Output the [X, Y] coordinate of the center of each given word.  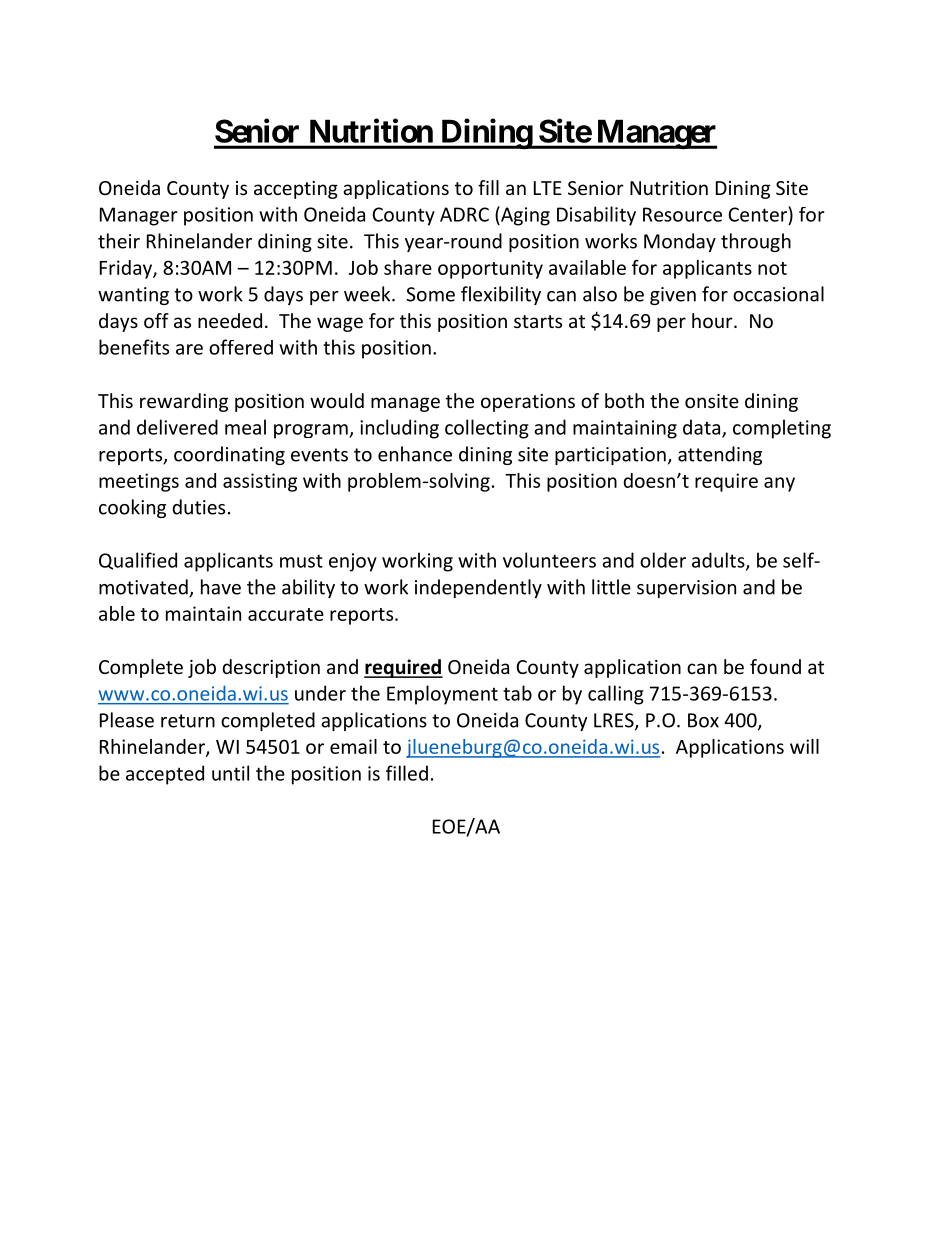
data [703, 428]
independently [478, 588]
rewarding [184, 402]
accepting [296, 190]
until [230, 773]
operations [528, 403]
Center [758, 214]
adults [719, 561]
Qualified [138, 561]
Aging [524, 216]
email [353, 746]
